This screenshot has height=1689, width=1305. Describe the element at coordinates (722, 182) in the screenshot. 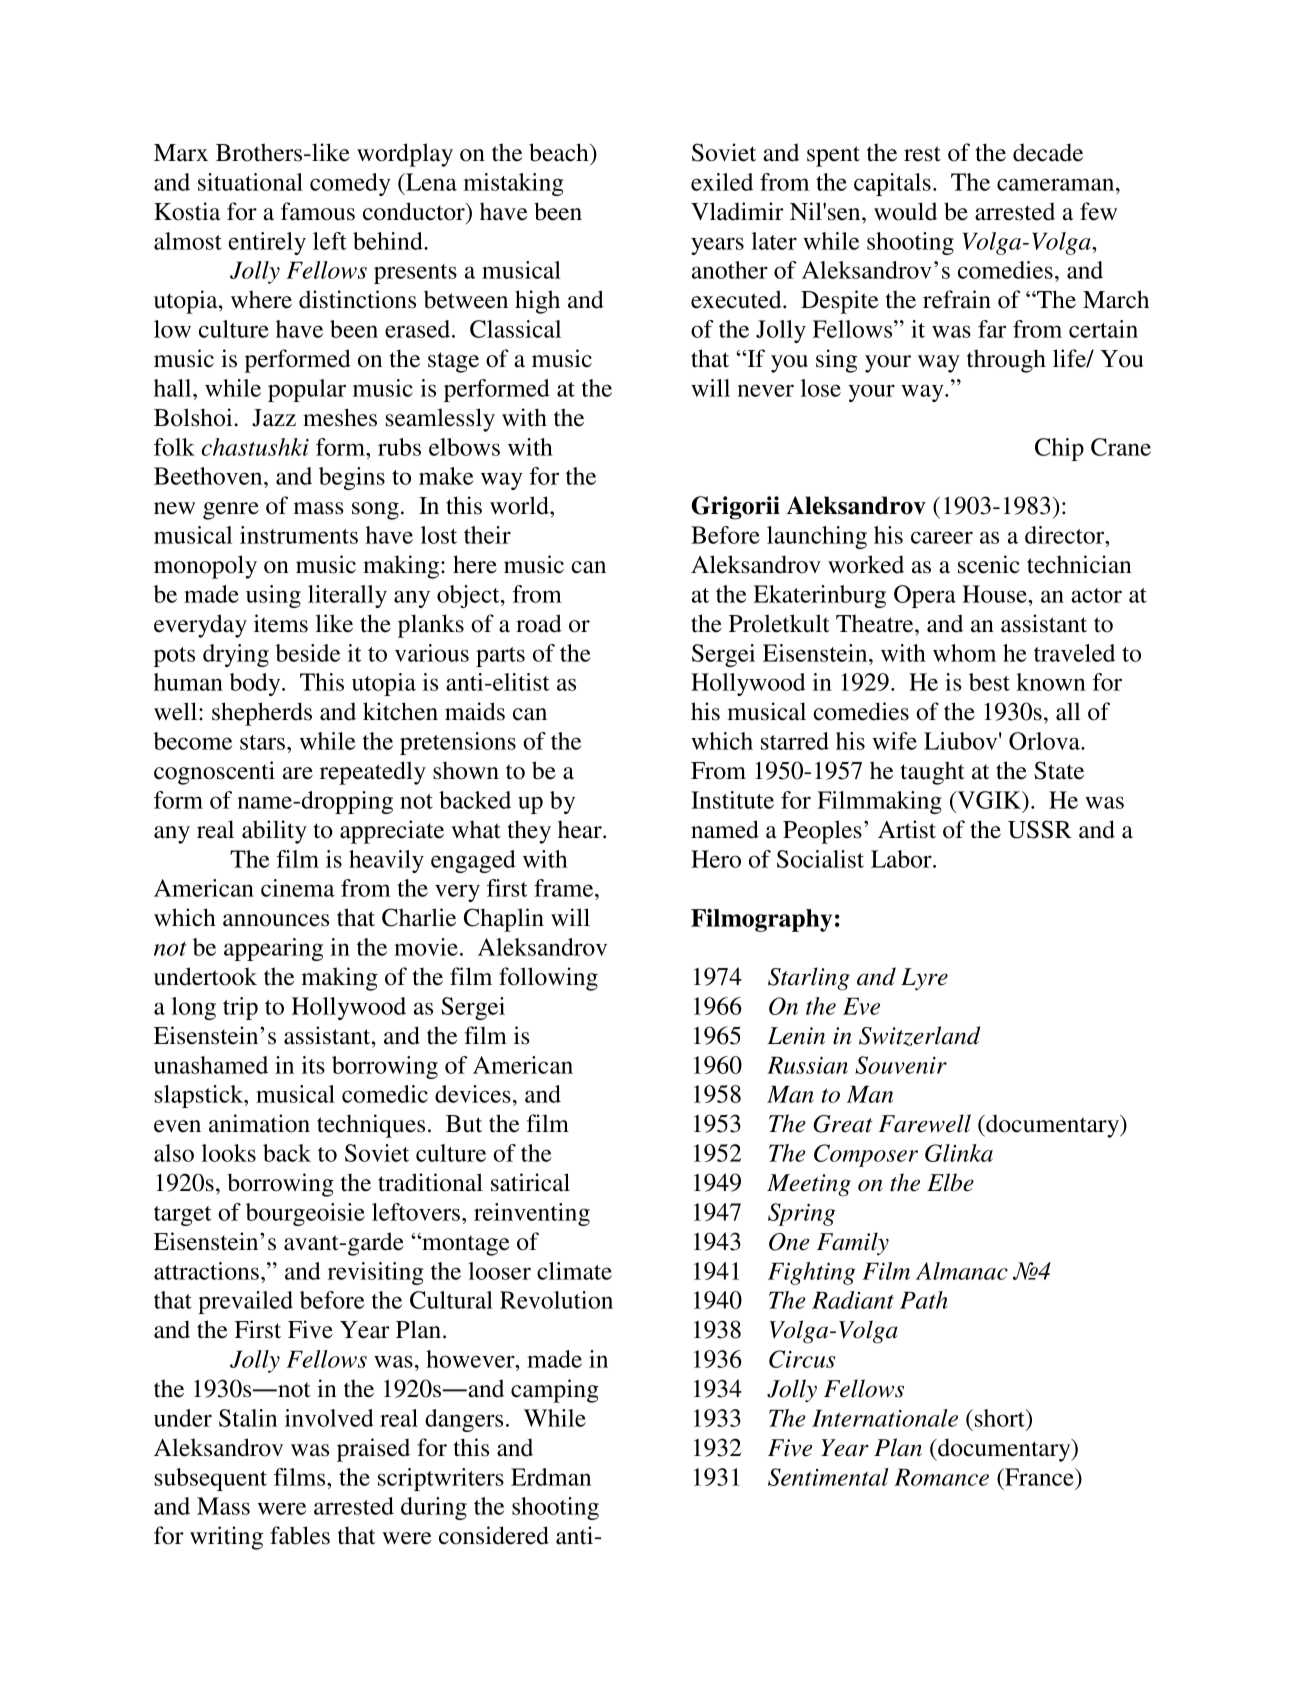

I see `exiled` at that location.
